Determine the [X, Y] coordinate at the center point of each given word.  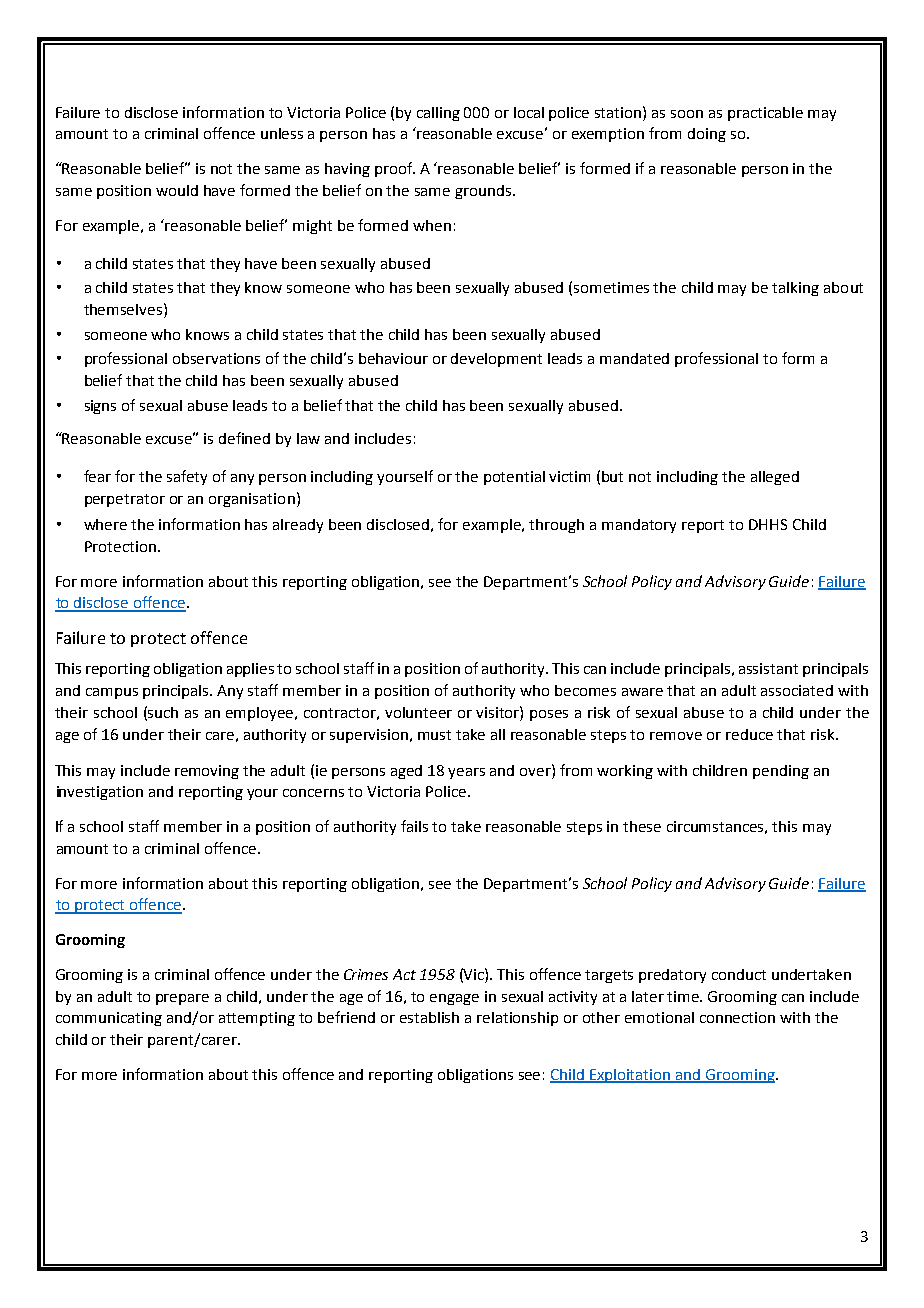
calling [438, 114]
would [177, 190]
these [642, 826]
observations [216, 358]
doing [707, 135]
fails [414, 826]
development [496, 360]
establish [429, 1017]
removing [207, 772]
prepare [182, 999]
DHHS [768, 524]
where [105, 524]
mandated [634, 358]
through [556, 526]
